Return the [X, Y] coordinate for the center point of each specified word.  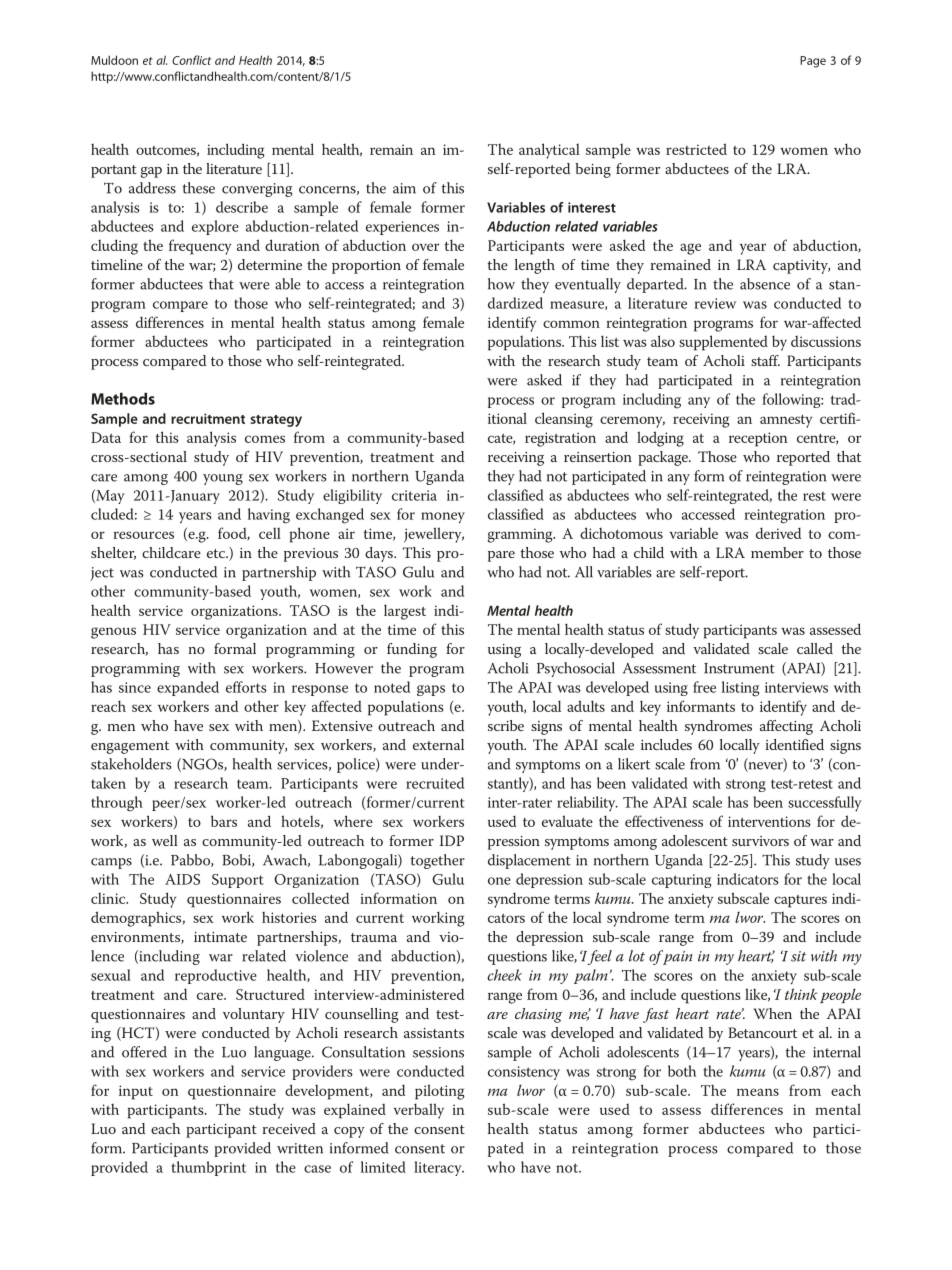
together [437, 861]
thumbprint [208, 1168]
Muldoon [114, 60]
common [571, 324]
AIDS [182, 879]
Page [813, 62]
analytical [549, 151]
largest [405, 612]
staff [765, 360]
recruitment [208, 418]
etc [217, 553]
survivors [760, 841]
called [815, 648]
